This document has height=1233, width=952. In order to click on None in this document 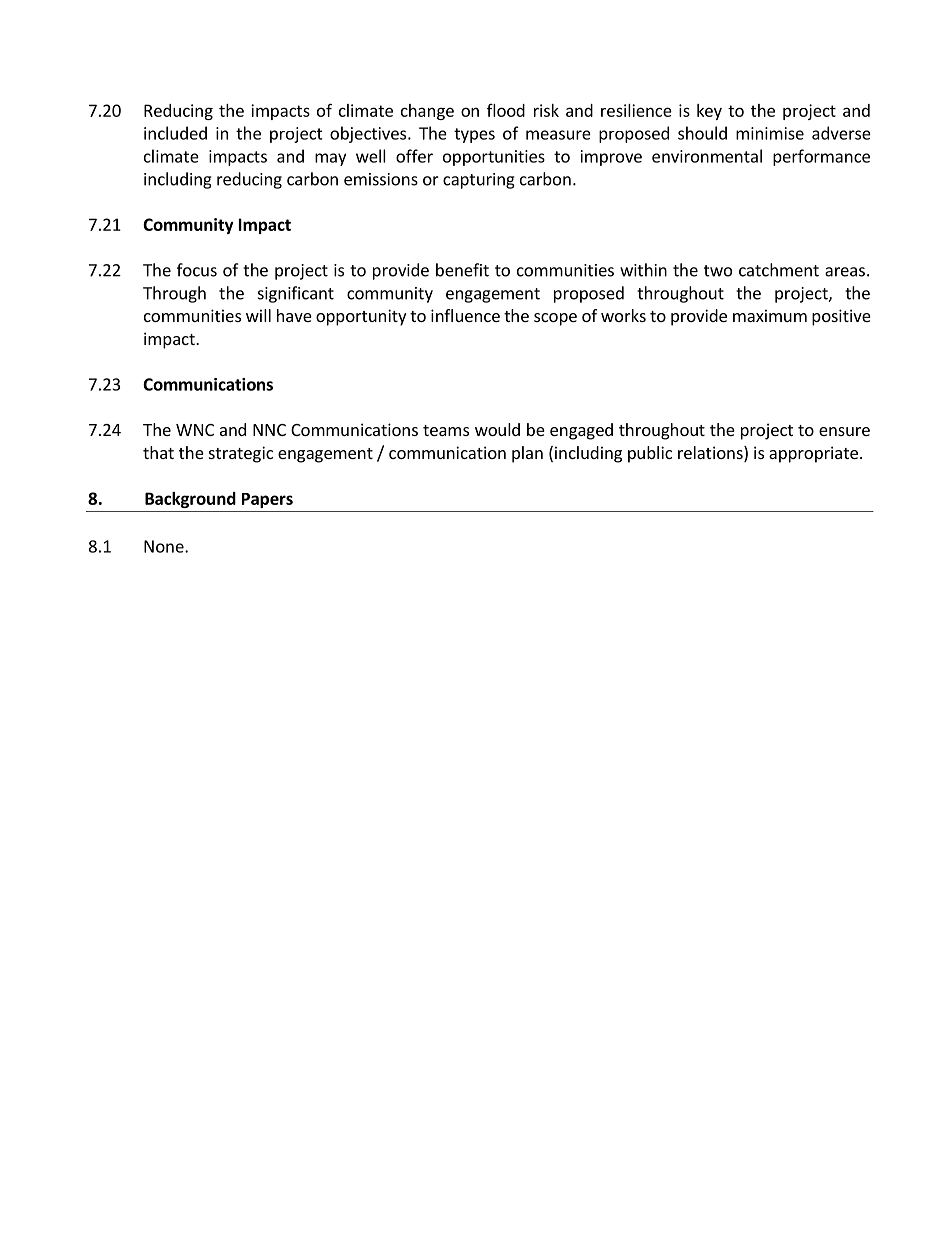, I will do `click(165, 546)`.
